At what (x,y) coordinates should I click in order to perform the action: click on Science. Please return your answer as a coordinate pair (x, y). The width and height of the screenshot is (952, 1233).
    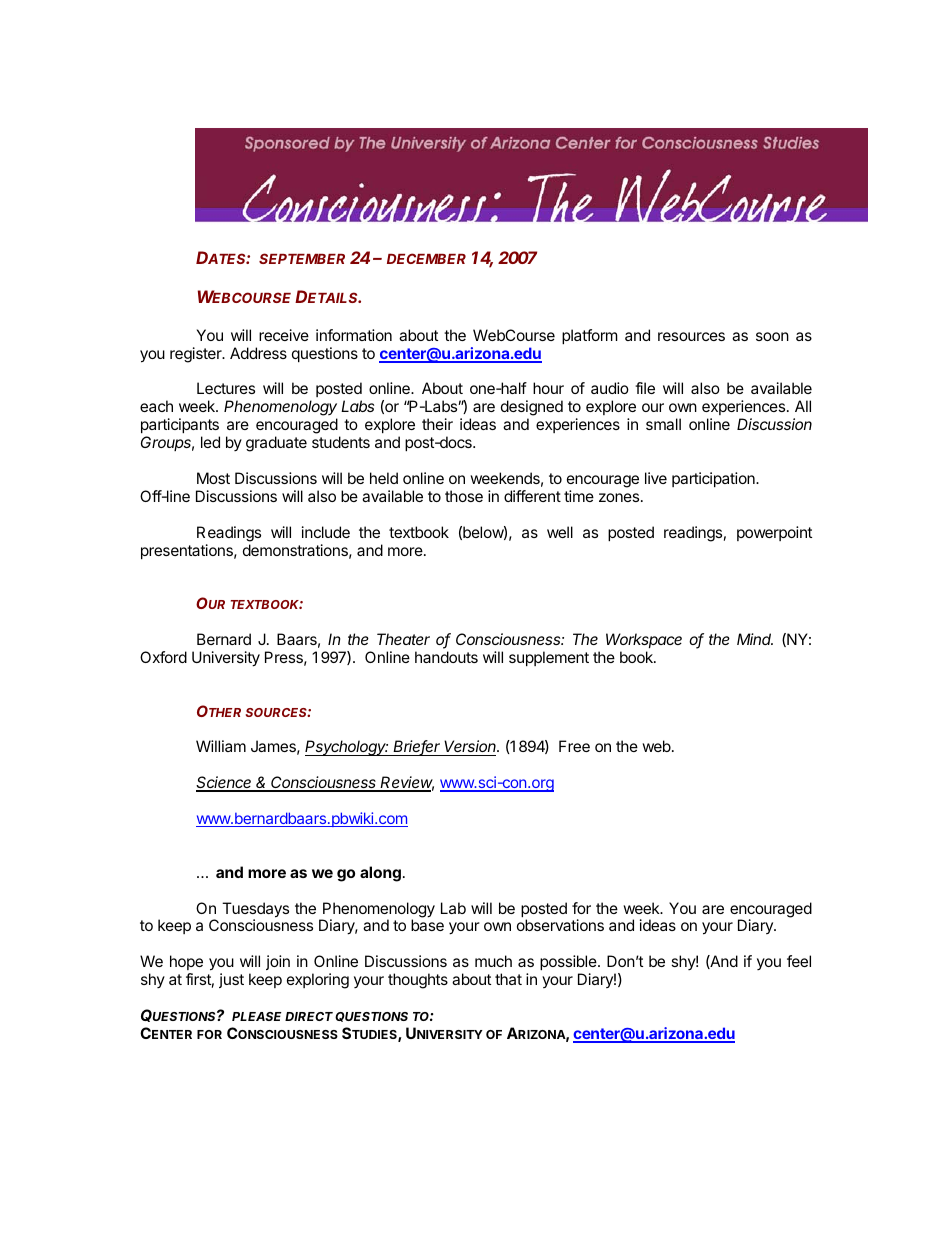
    Looking at the image, I should click on (225, 783).
